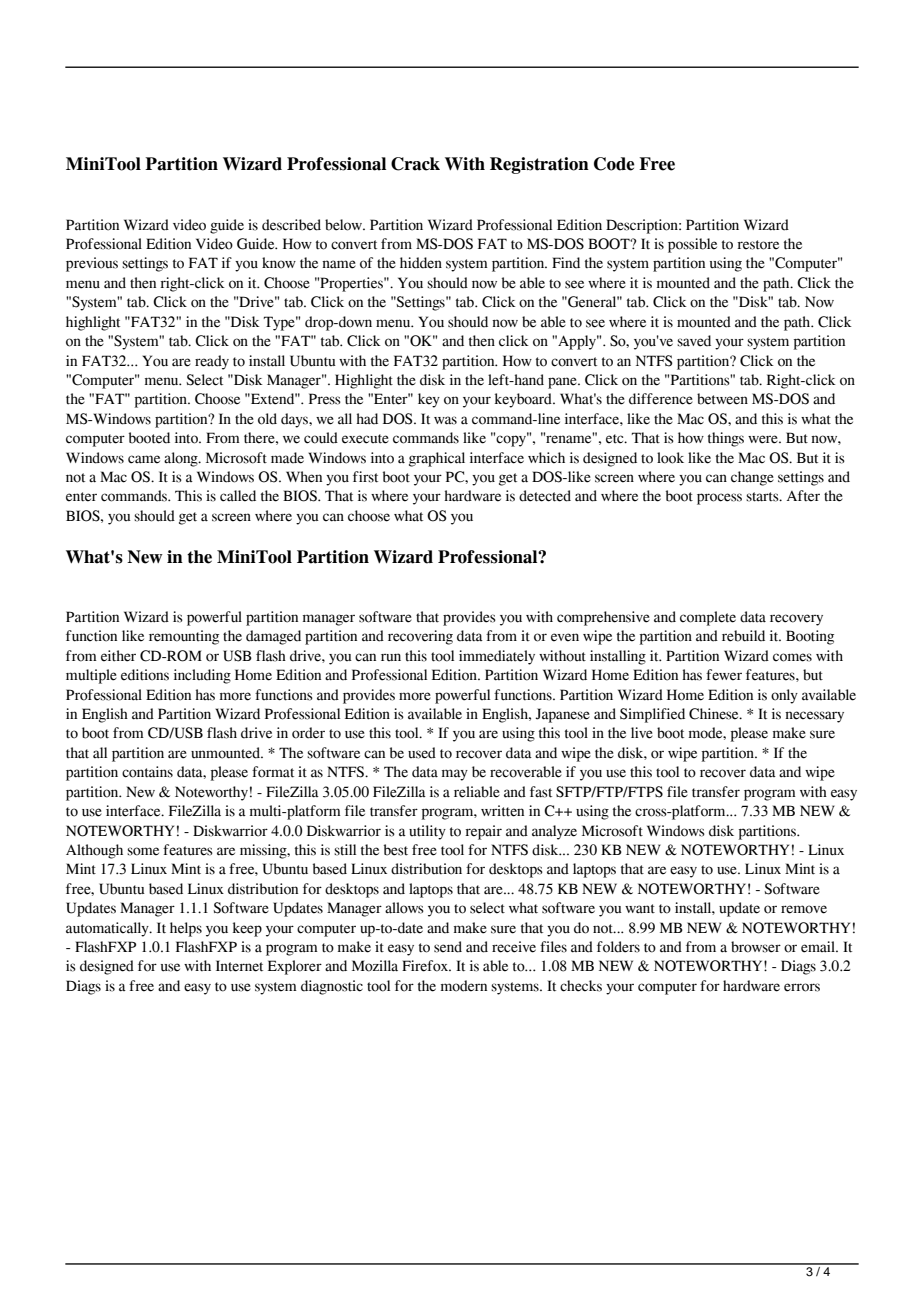 The width and height of the document is (924, 1308). What do you see at coordinates (758, 245) in the document?
I see `restore` at bounding box center [758, 245].
